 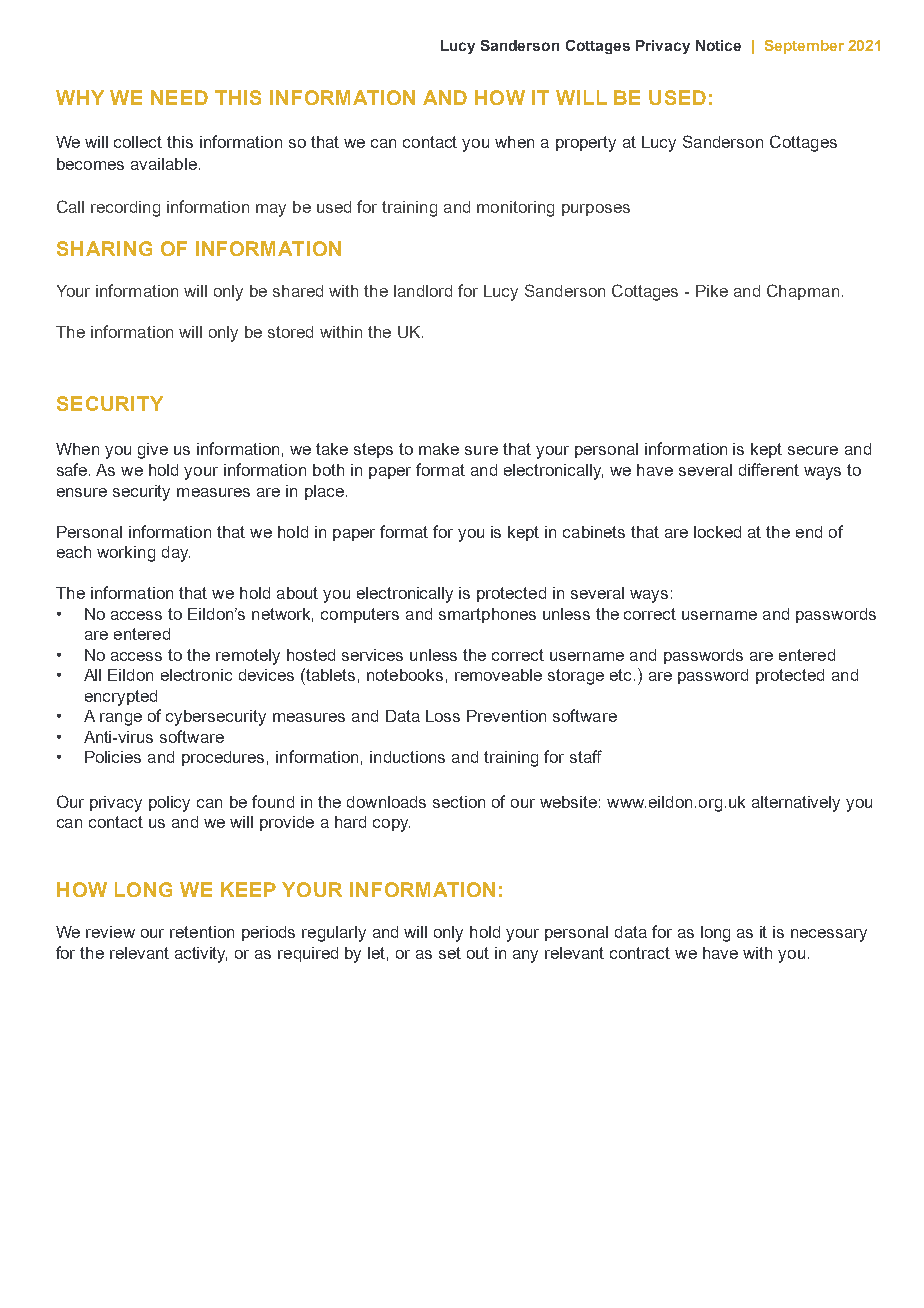 I want to click on smartphones, so click(x=487, y=615).
